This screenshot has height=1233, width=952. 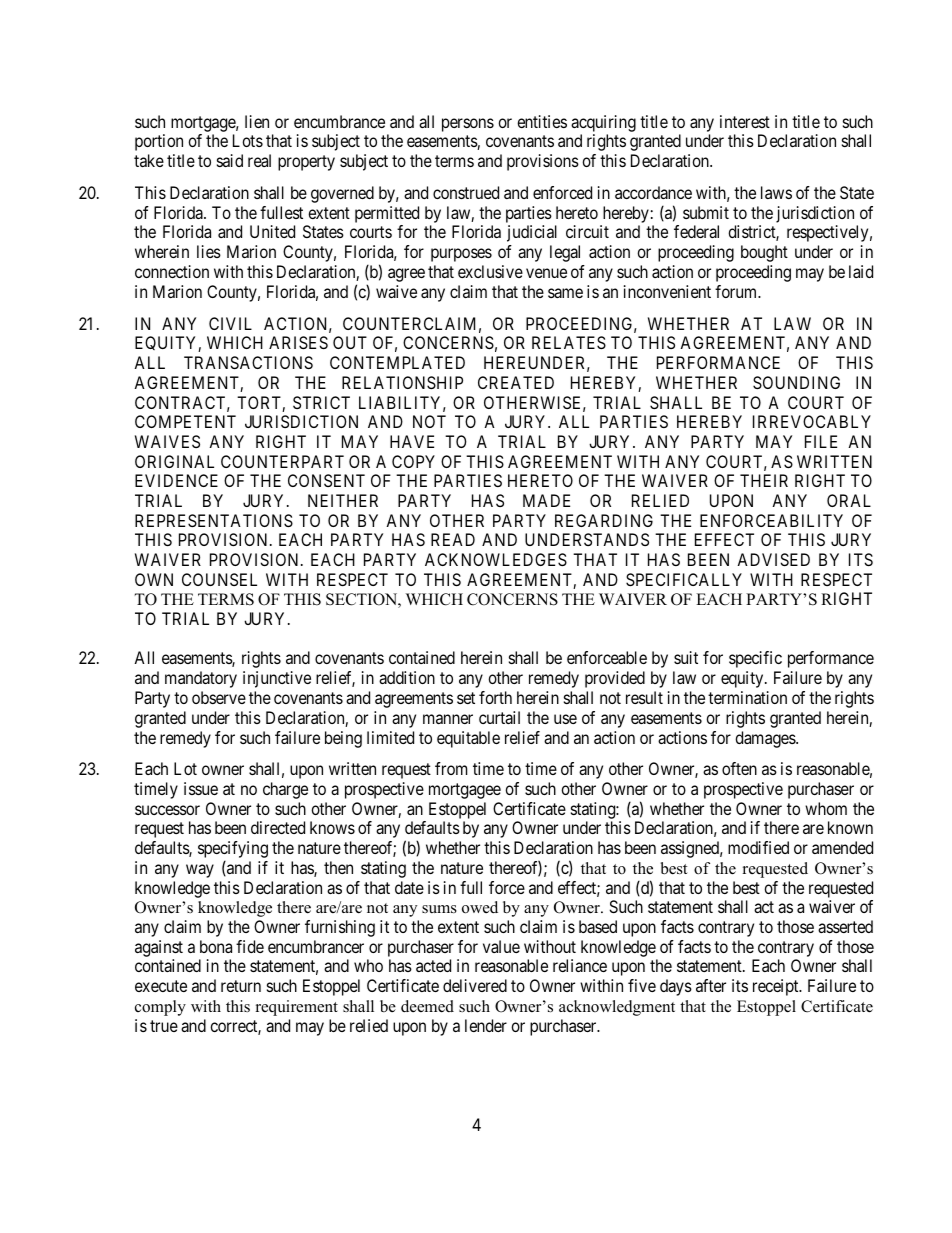 What do you see at coordinates (219, 579) in the screenshot?
I see `COUNSEL` at bounding box center [219, 579].
